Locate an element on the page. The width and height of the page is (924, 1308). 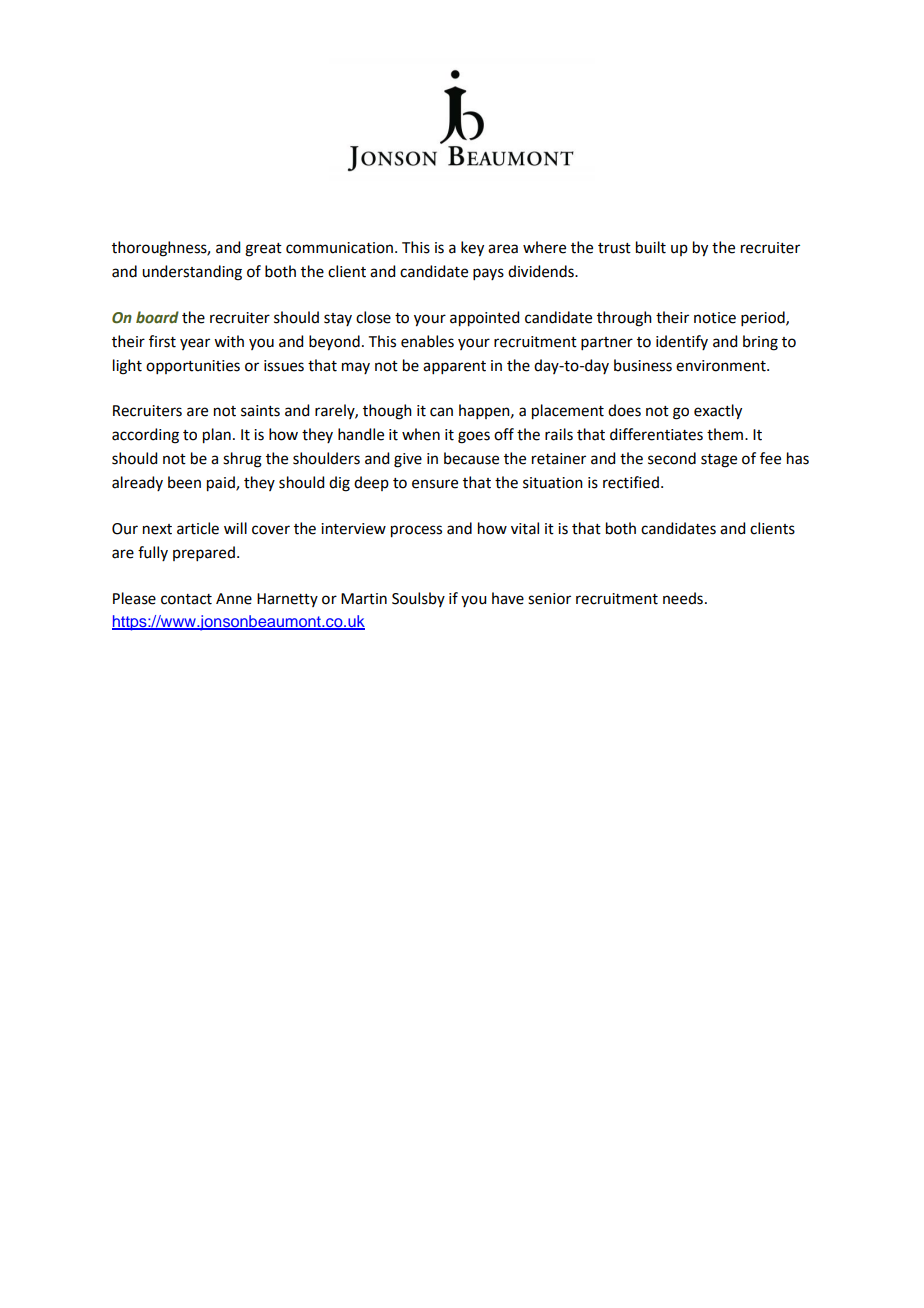
understanding is located at coordinates (192, 273).
